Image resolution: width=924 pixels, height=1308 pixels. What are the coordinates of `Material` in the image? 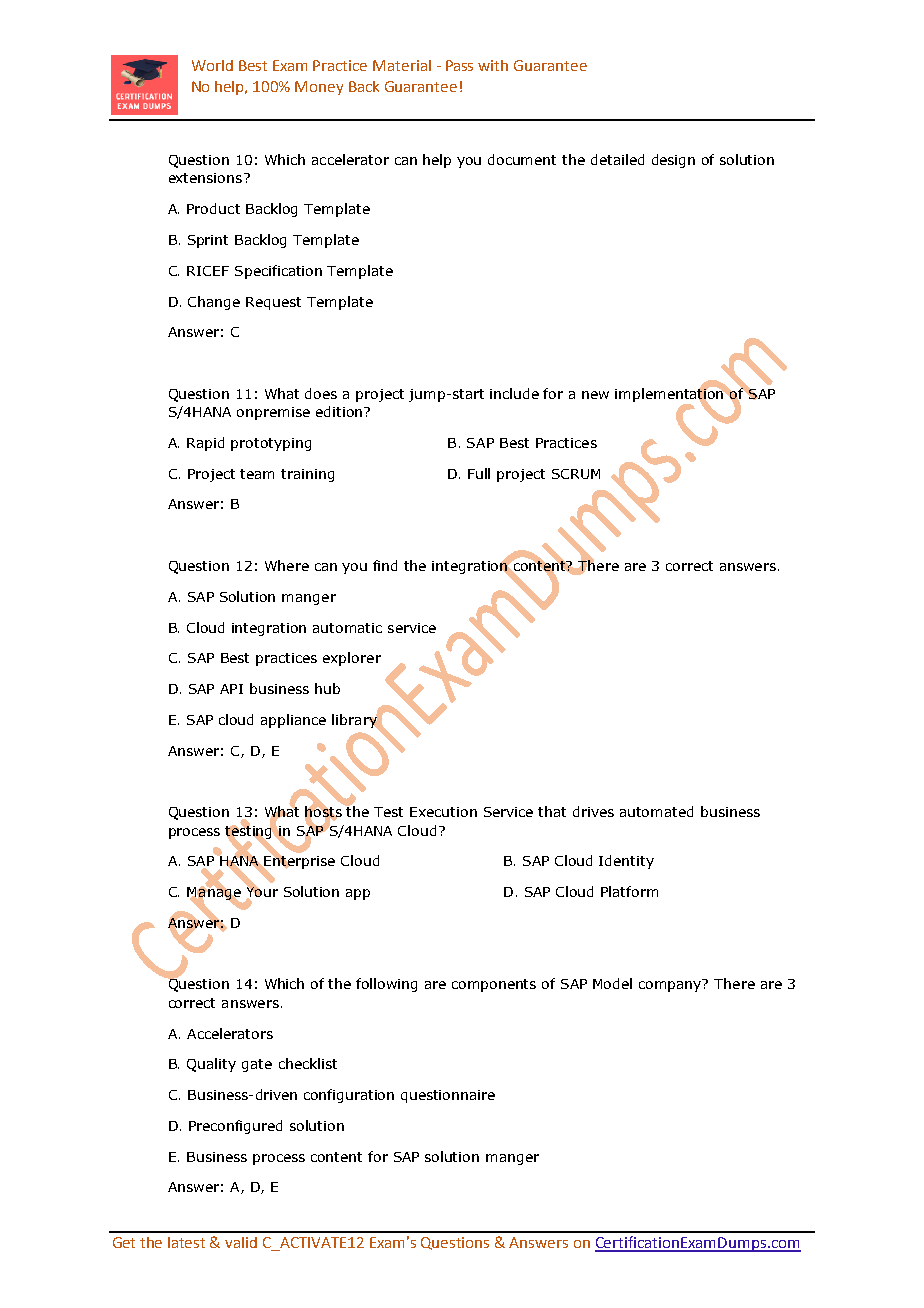 It's located at (402, 65).
